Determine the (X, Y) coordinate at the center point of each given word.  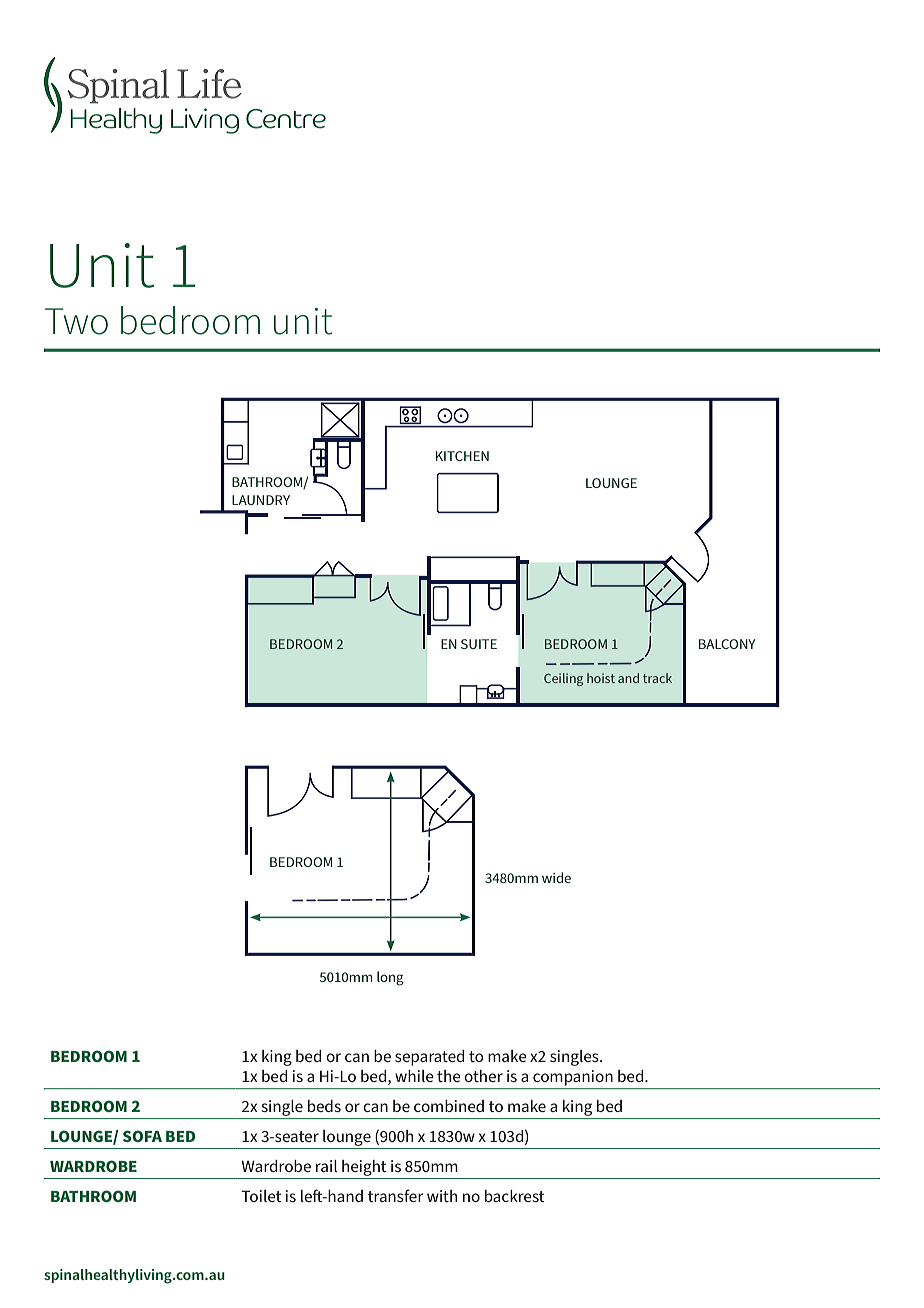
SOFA (142, 1136)
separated (429, 1058)
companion (573, 1078)
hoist (601, 678)
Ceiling (563, 679)
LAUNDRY (261, 500)
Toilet (261, 1196)
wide (556, 877)
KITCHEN (462, 456)
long (390, 978)
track (657, 678)
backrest (515, 1196)
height (364, 1169)
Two (76, 321)
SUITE (479, 644)
